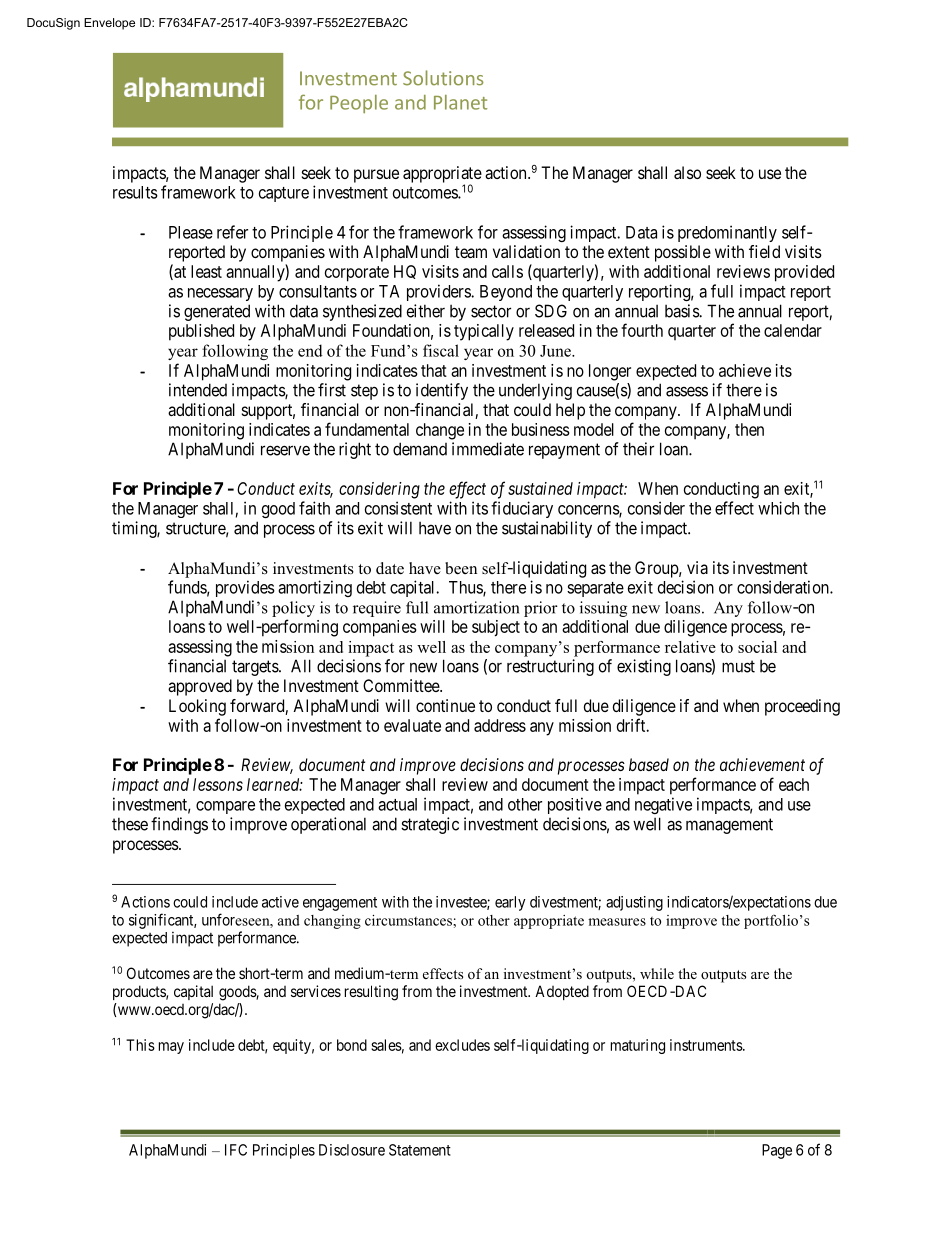 This screenshot has width=952, height=1233. I want to click on relative, so click(690, 647).
